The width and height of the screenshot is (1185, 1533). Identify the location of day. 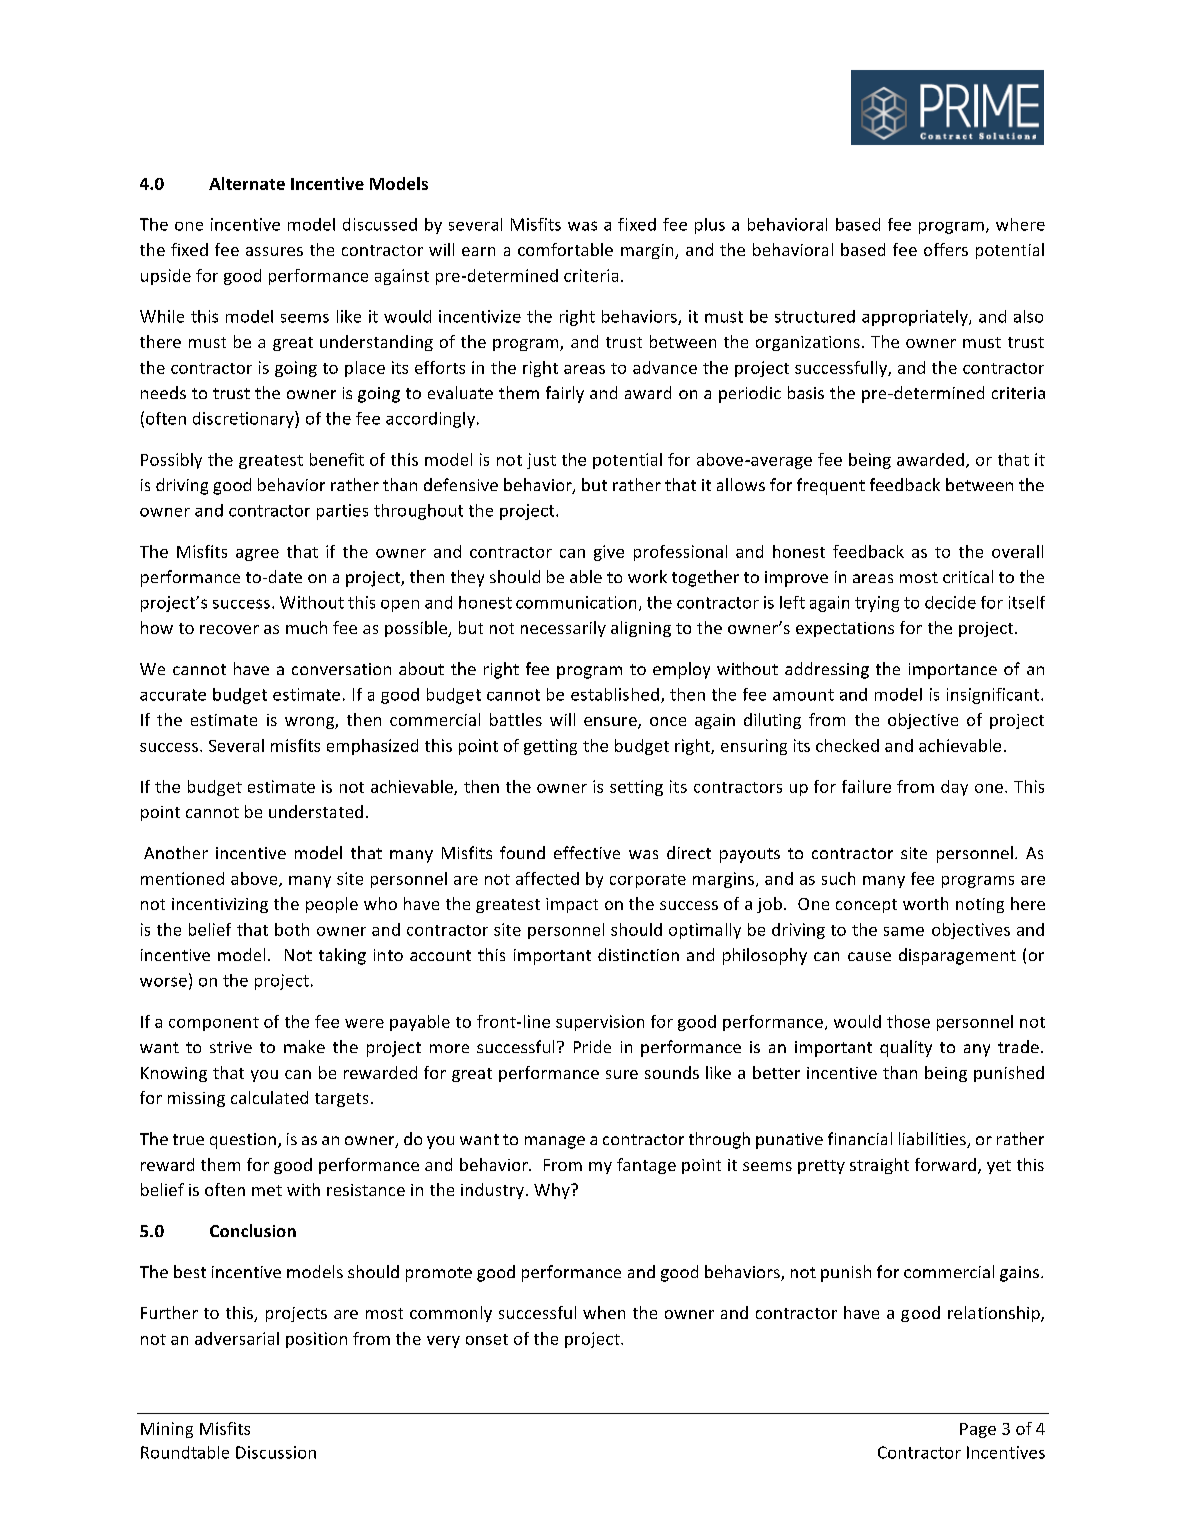
(954, 788).
